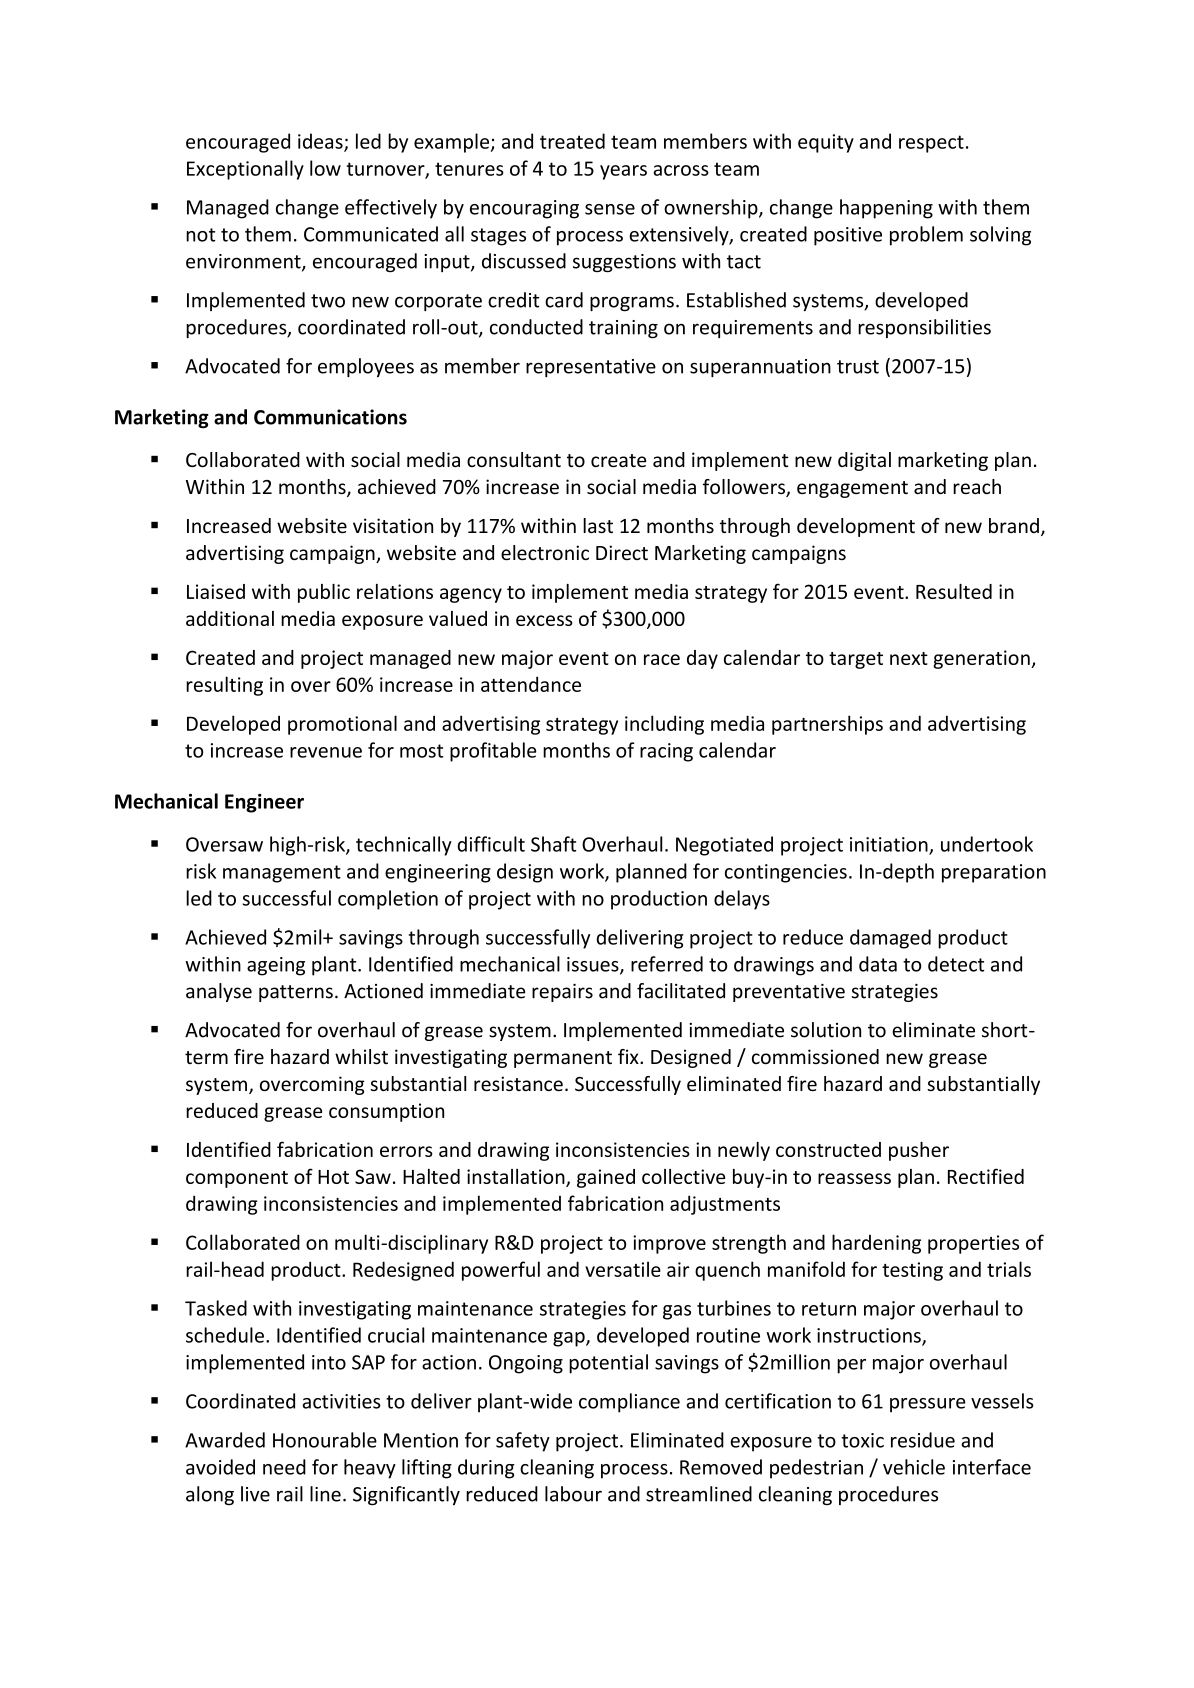 This screenshot has width=1194, height=1688. What do you see at coordinates (914, 1467) in the screenshot?
I see `vehicle` at bounding box center [914, 1467].
